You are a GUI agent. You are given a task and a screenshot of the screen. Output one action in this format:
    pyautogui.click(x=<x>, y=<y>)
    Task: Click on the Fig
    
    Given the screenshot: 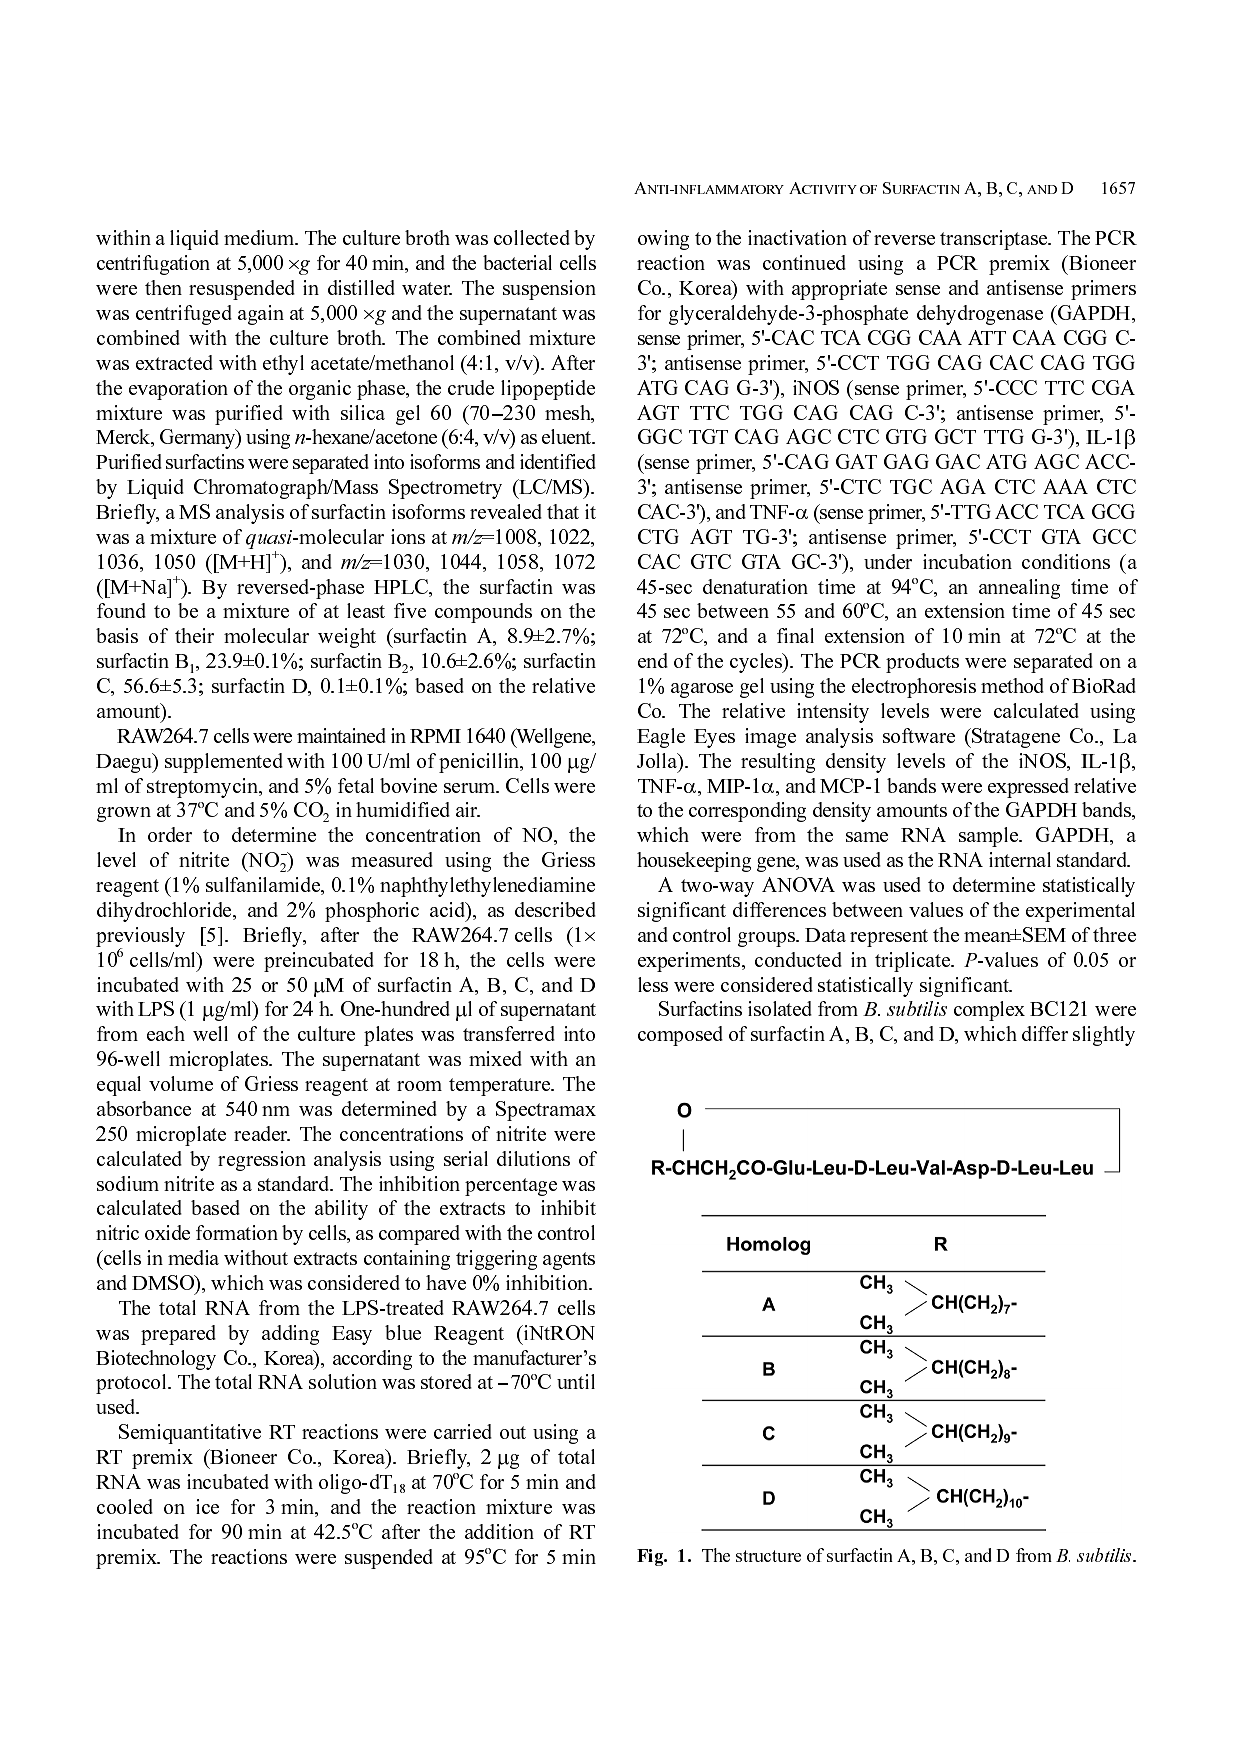 What is the action you would take?
    pyautogui.click(x=651, y=1557)
